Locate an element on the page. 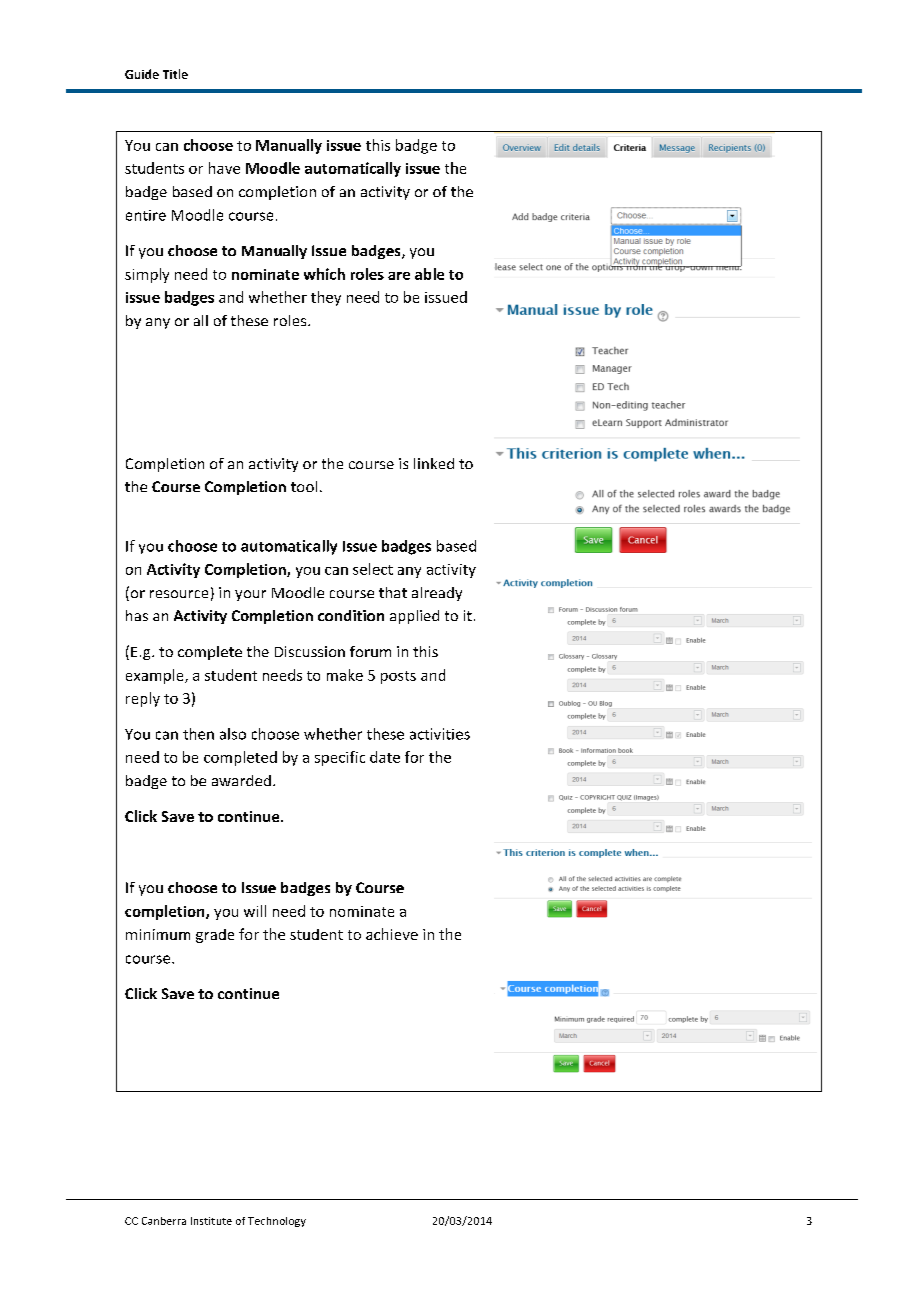 This page has width=924, height=1308. achieve is located at coordinates (392, 934).
